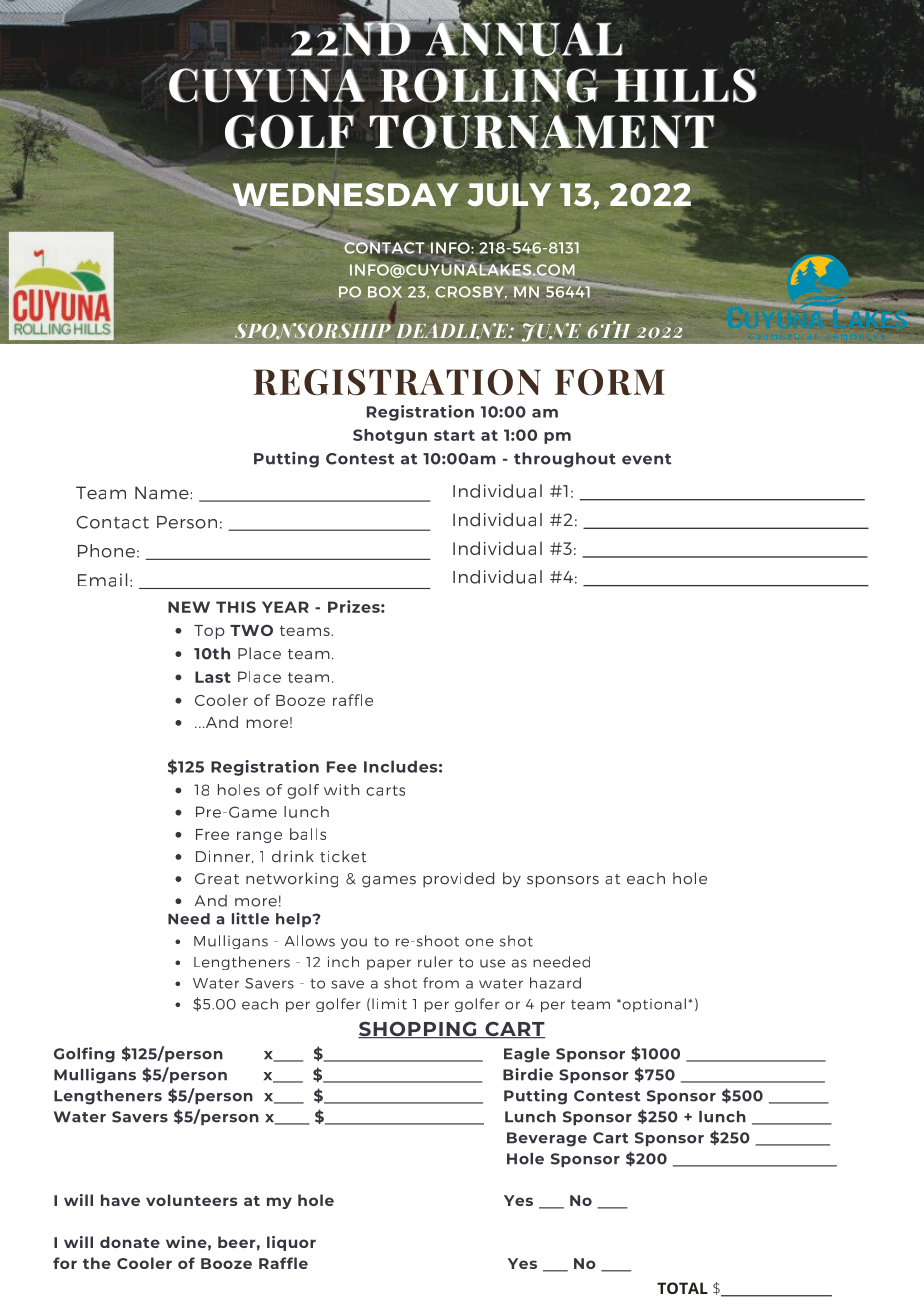 Image resolution: width=924 pixels, height=1308 pixels. Describe the element at coordinates (189, 607) in the document. I see `NEW` at that location.
